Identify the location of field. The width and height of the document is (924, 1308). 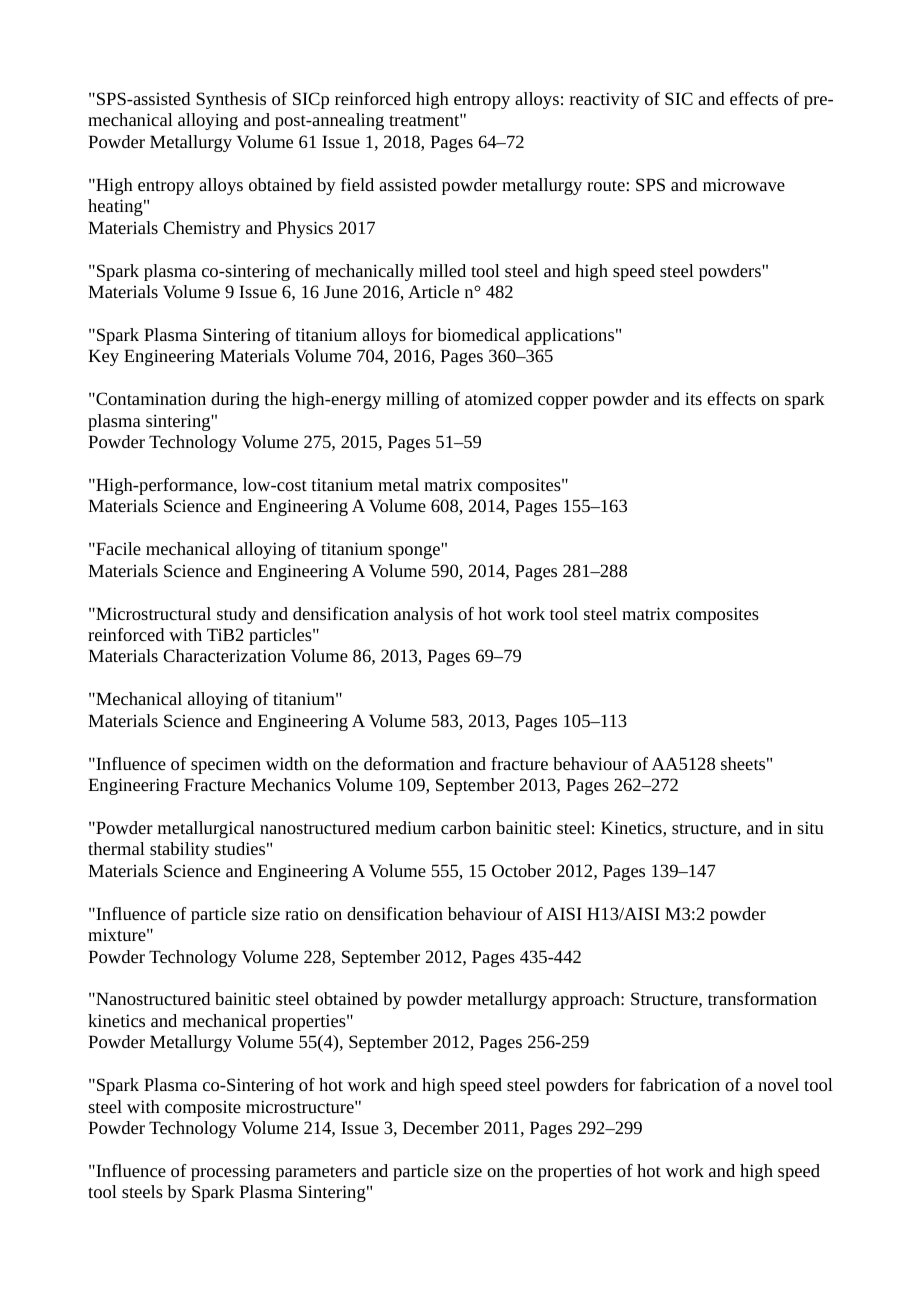
(357, 184).
